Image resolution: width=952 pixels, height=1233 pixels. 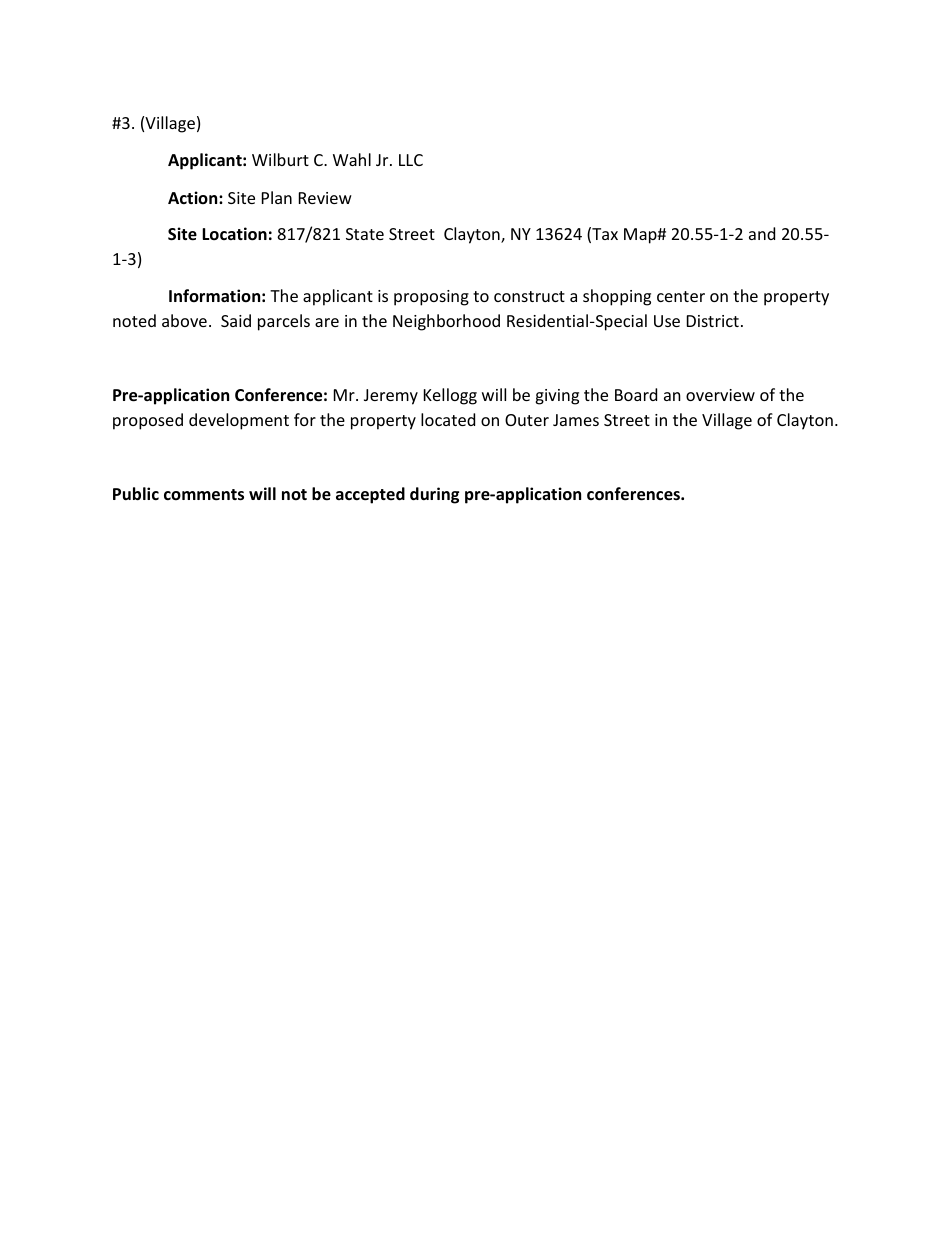 I want to click on Action, so click(x=194, y=197).
